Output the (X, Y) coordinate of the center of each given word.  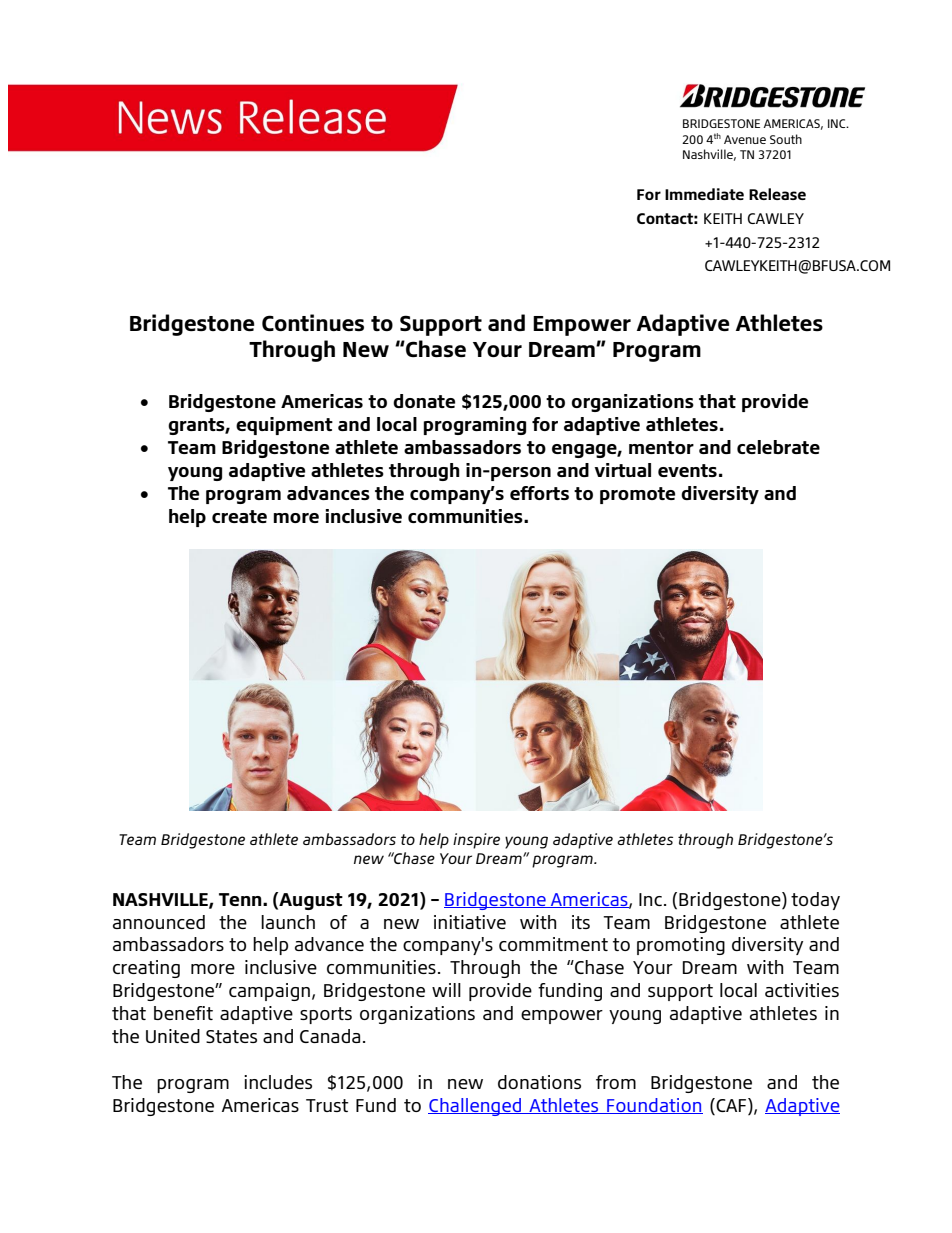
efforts (539, 493)
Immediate (704, 194)
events (687, 470)
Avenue (745, 139)
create (239, 516)
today (815, 901)
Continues (313, 322)
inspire (476, 841)
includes (278, 1082)
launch (288, 922)
